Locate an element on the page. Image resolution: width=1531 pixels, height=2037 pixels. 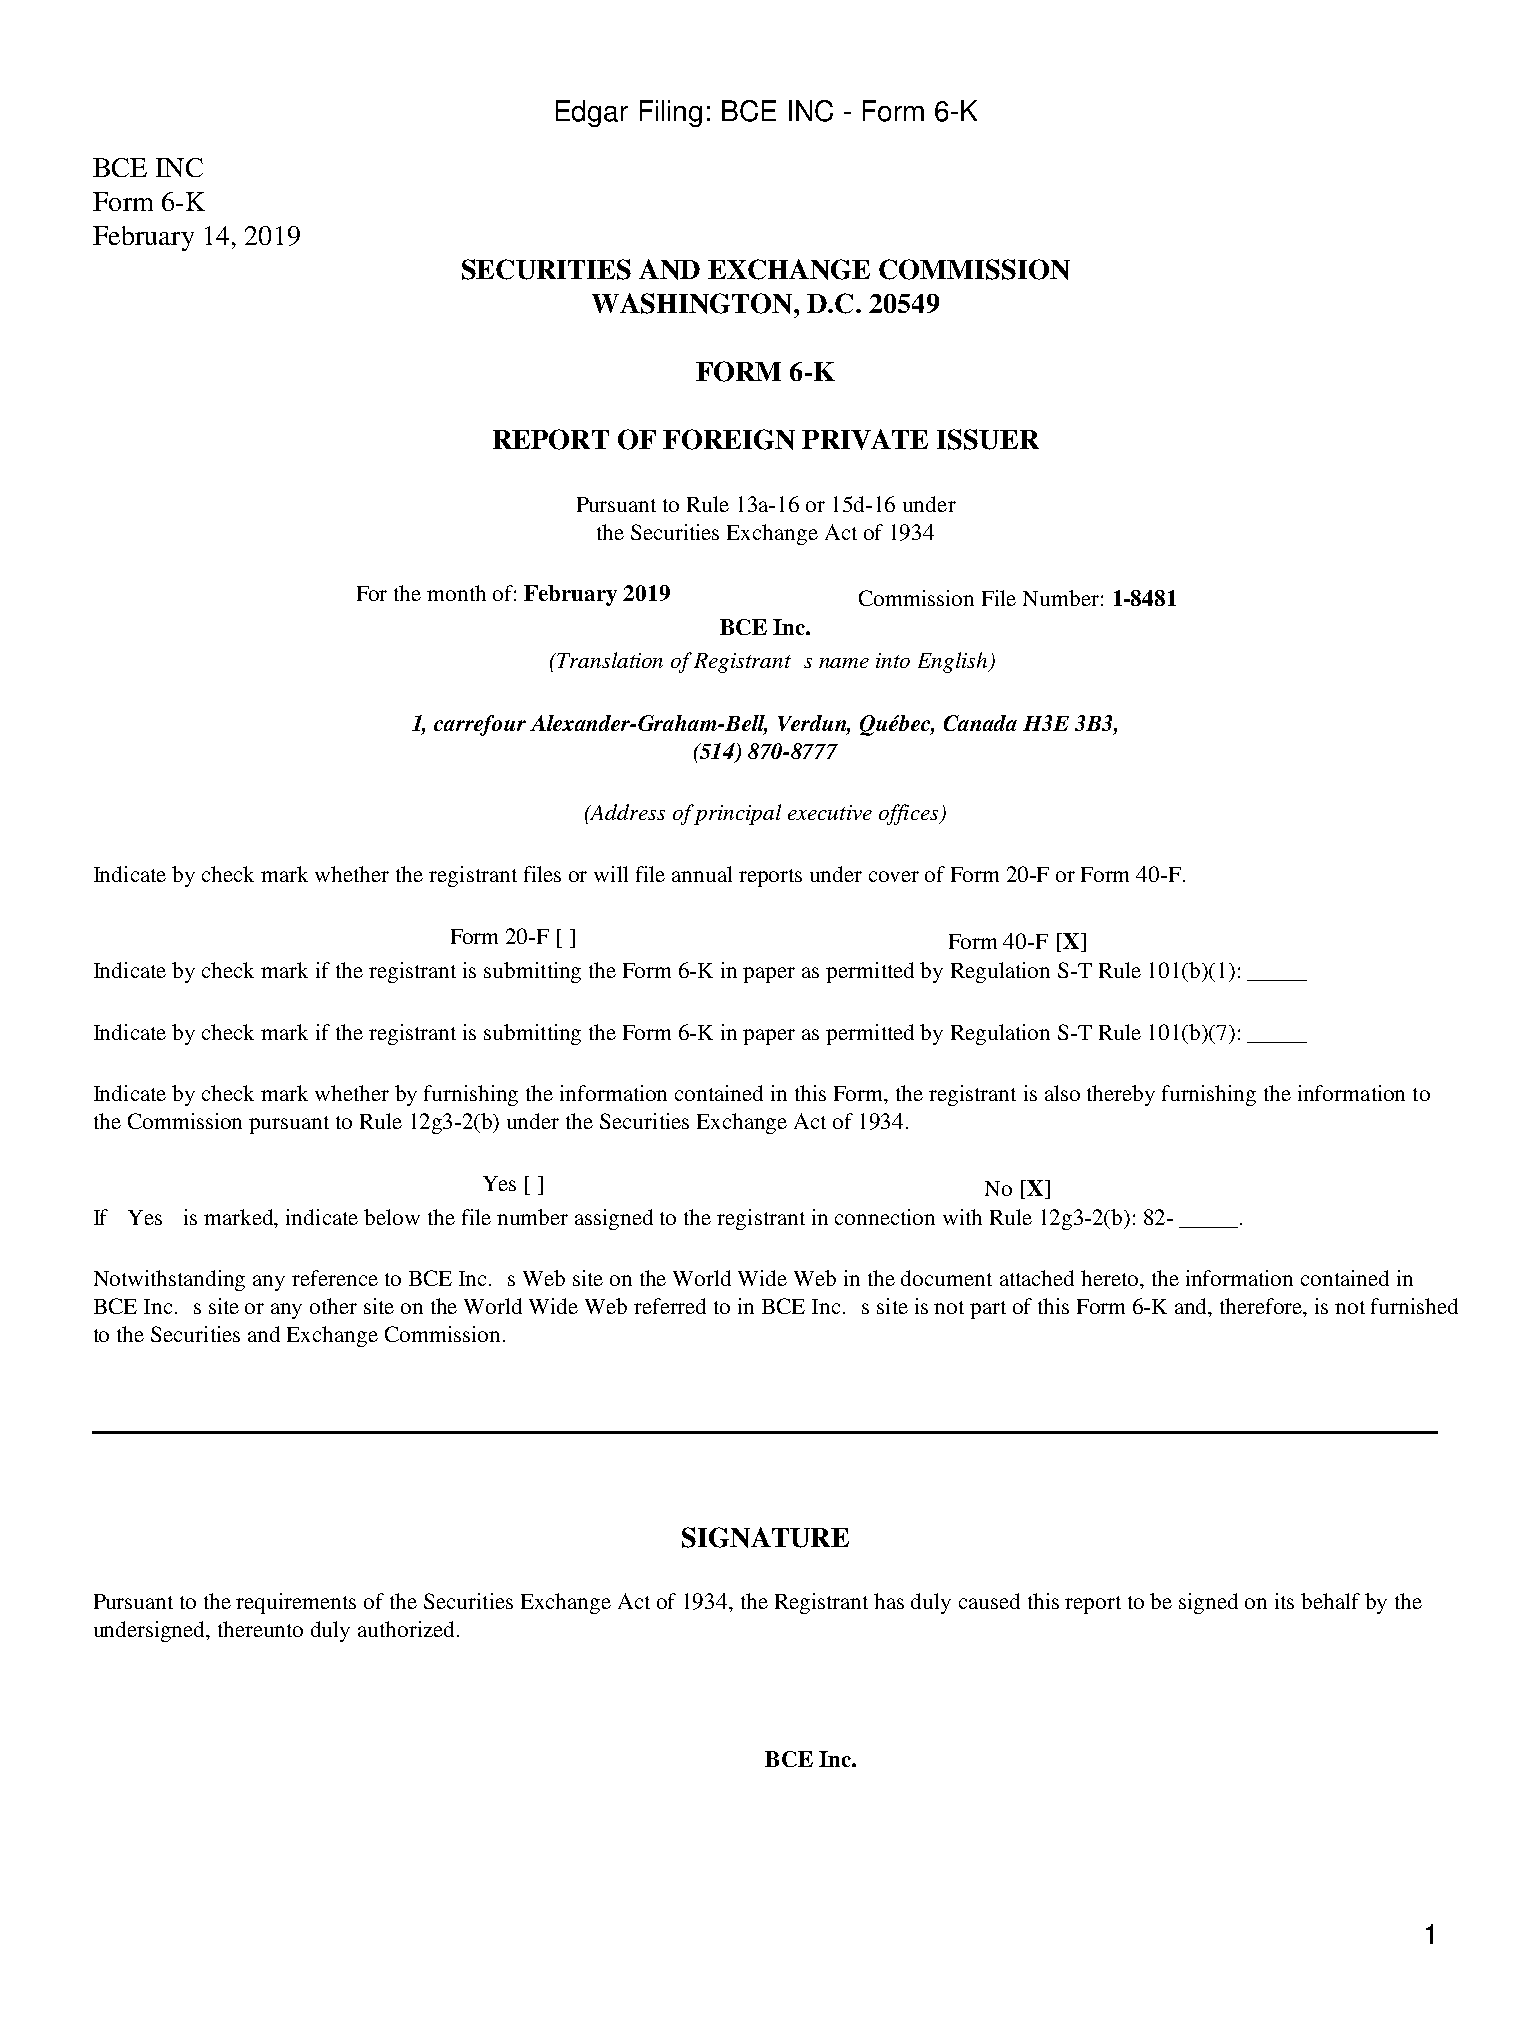
PRIVATE is located at coordinates (865, 439).
